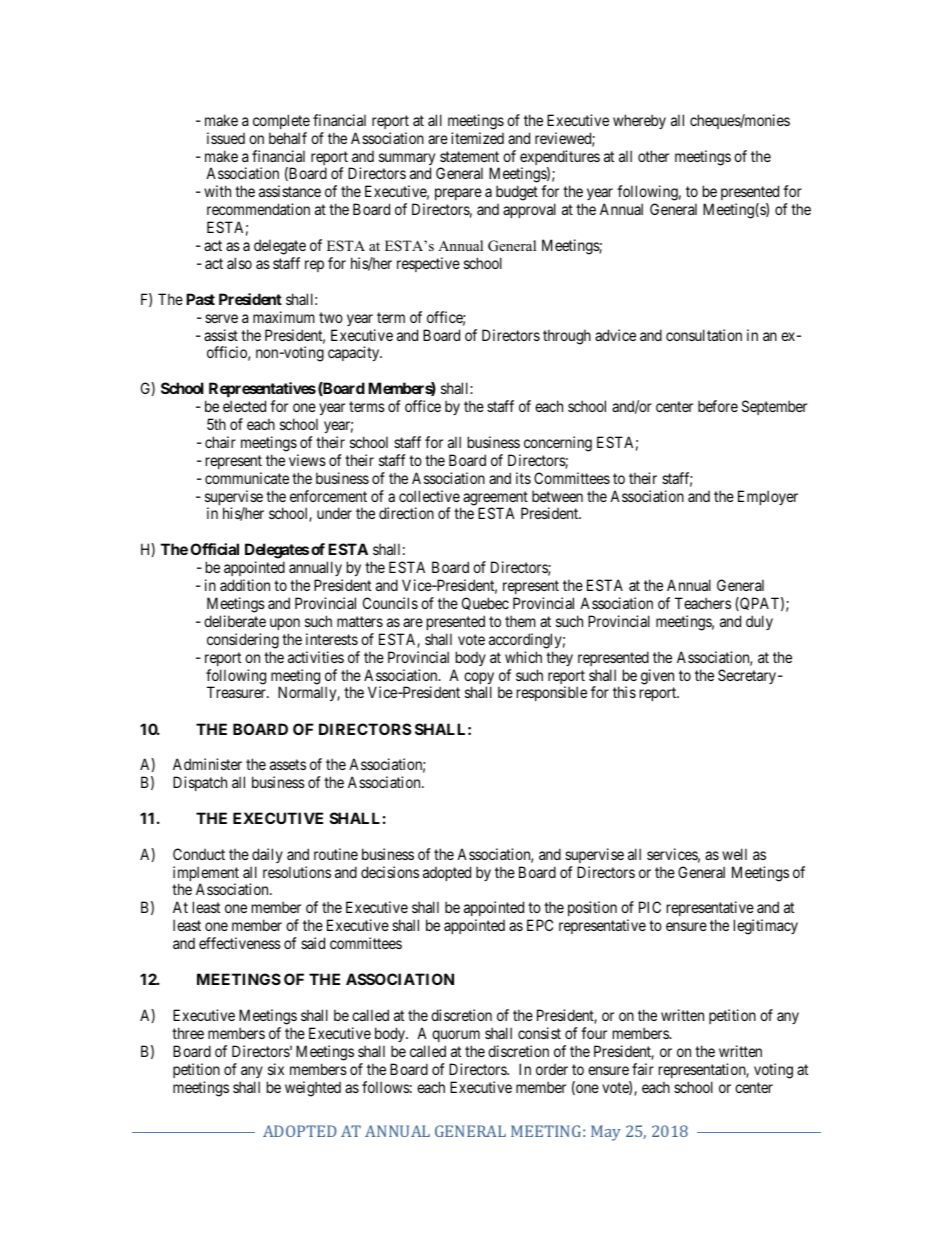 This page has height=1233, width=952. Describe the element at coordinates (653, 156) in the page. I see `other` at that location.
